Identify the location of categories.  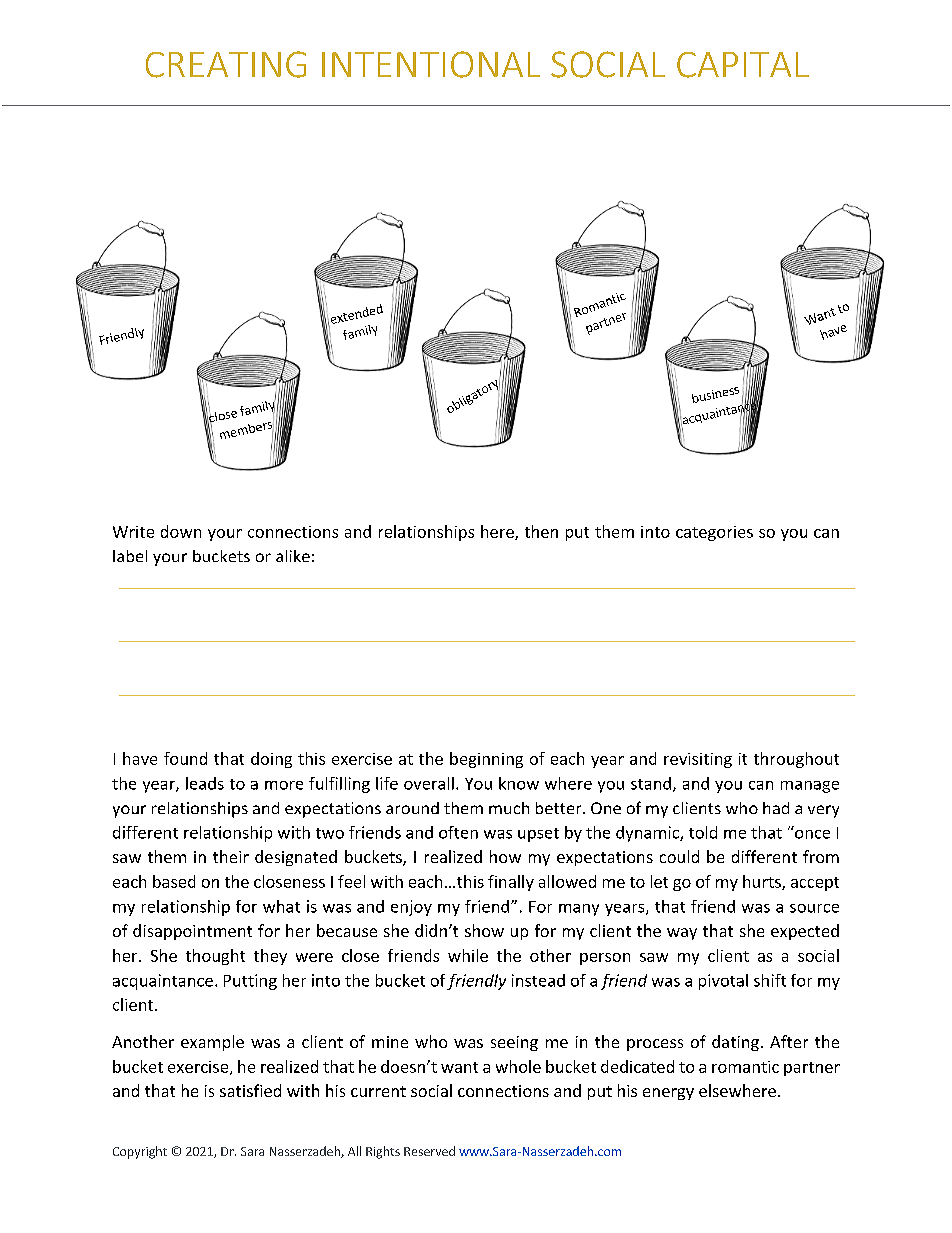
(714, 533).
